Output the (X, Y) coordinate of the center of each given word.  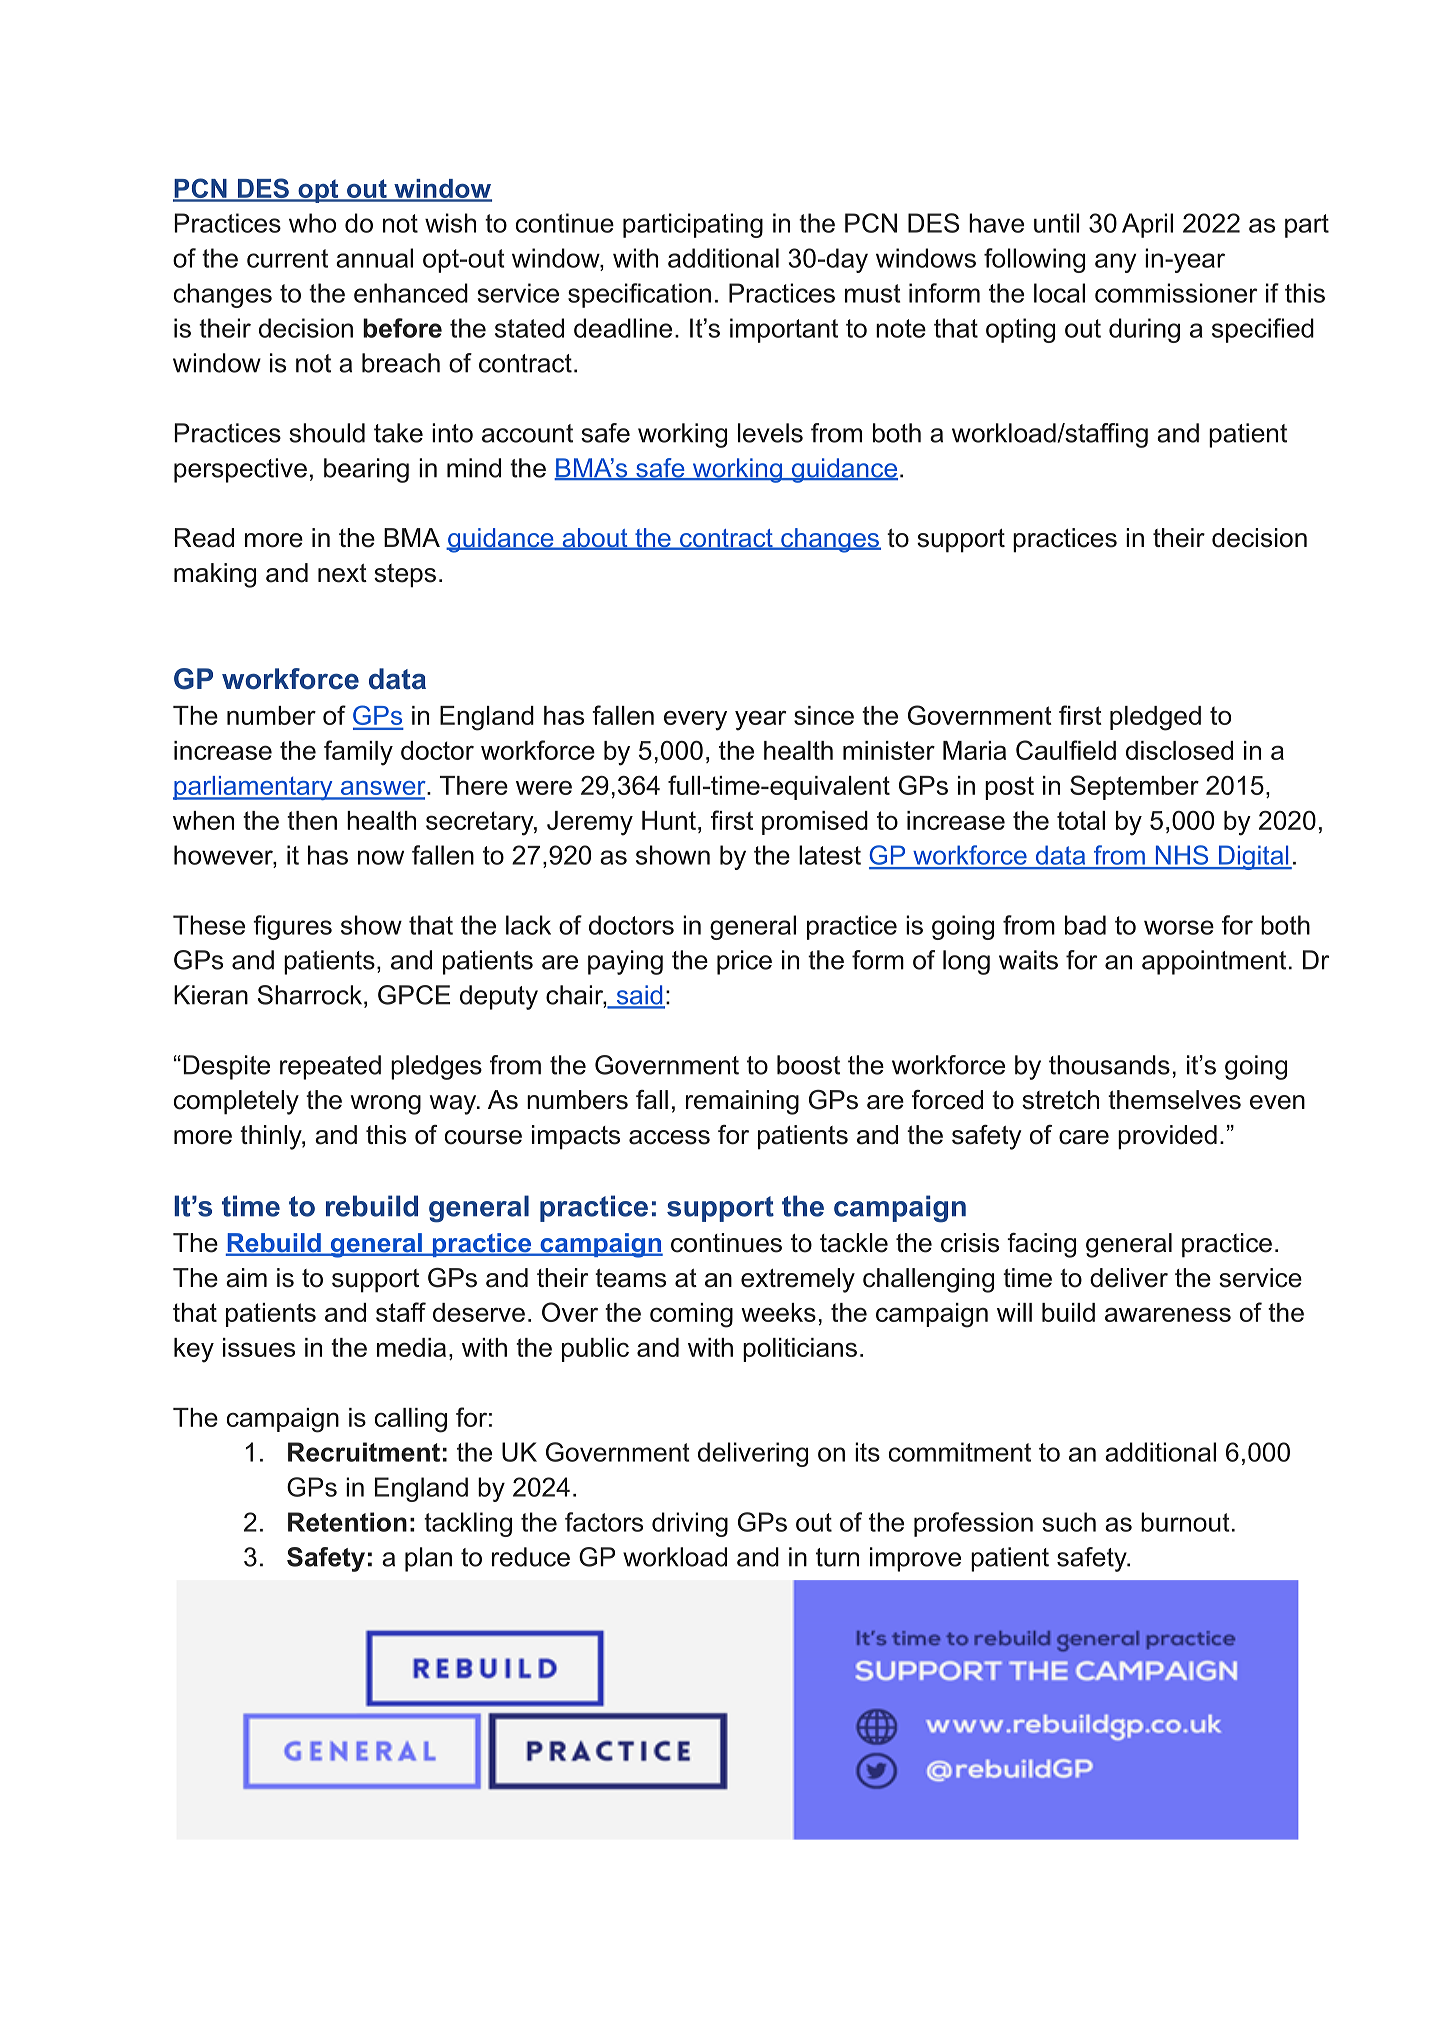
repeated (330, 1067)
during (1144, 330)
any (1115, 263)
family (358, 753)
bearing (366, 470)
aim (246, 1278)
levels (770, 433)
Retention (347, 1522)
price (744, 962)
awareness (1168, 1314)
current (287, 258)
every (695, 720)
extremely (798, 1280)
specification (639, 295)
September (1134, 787)
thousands (1109, 1065)
